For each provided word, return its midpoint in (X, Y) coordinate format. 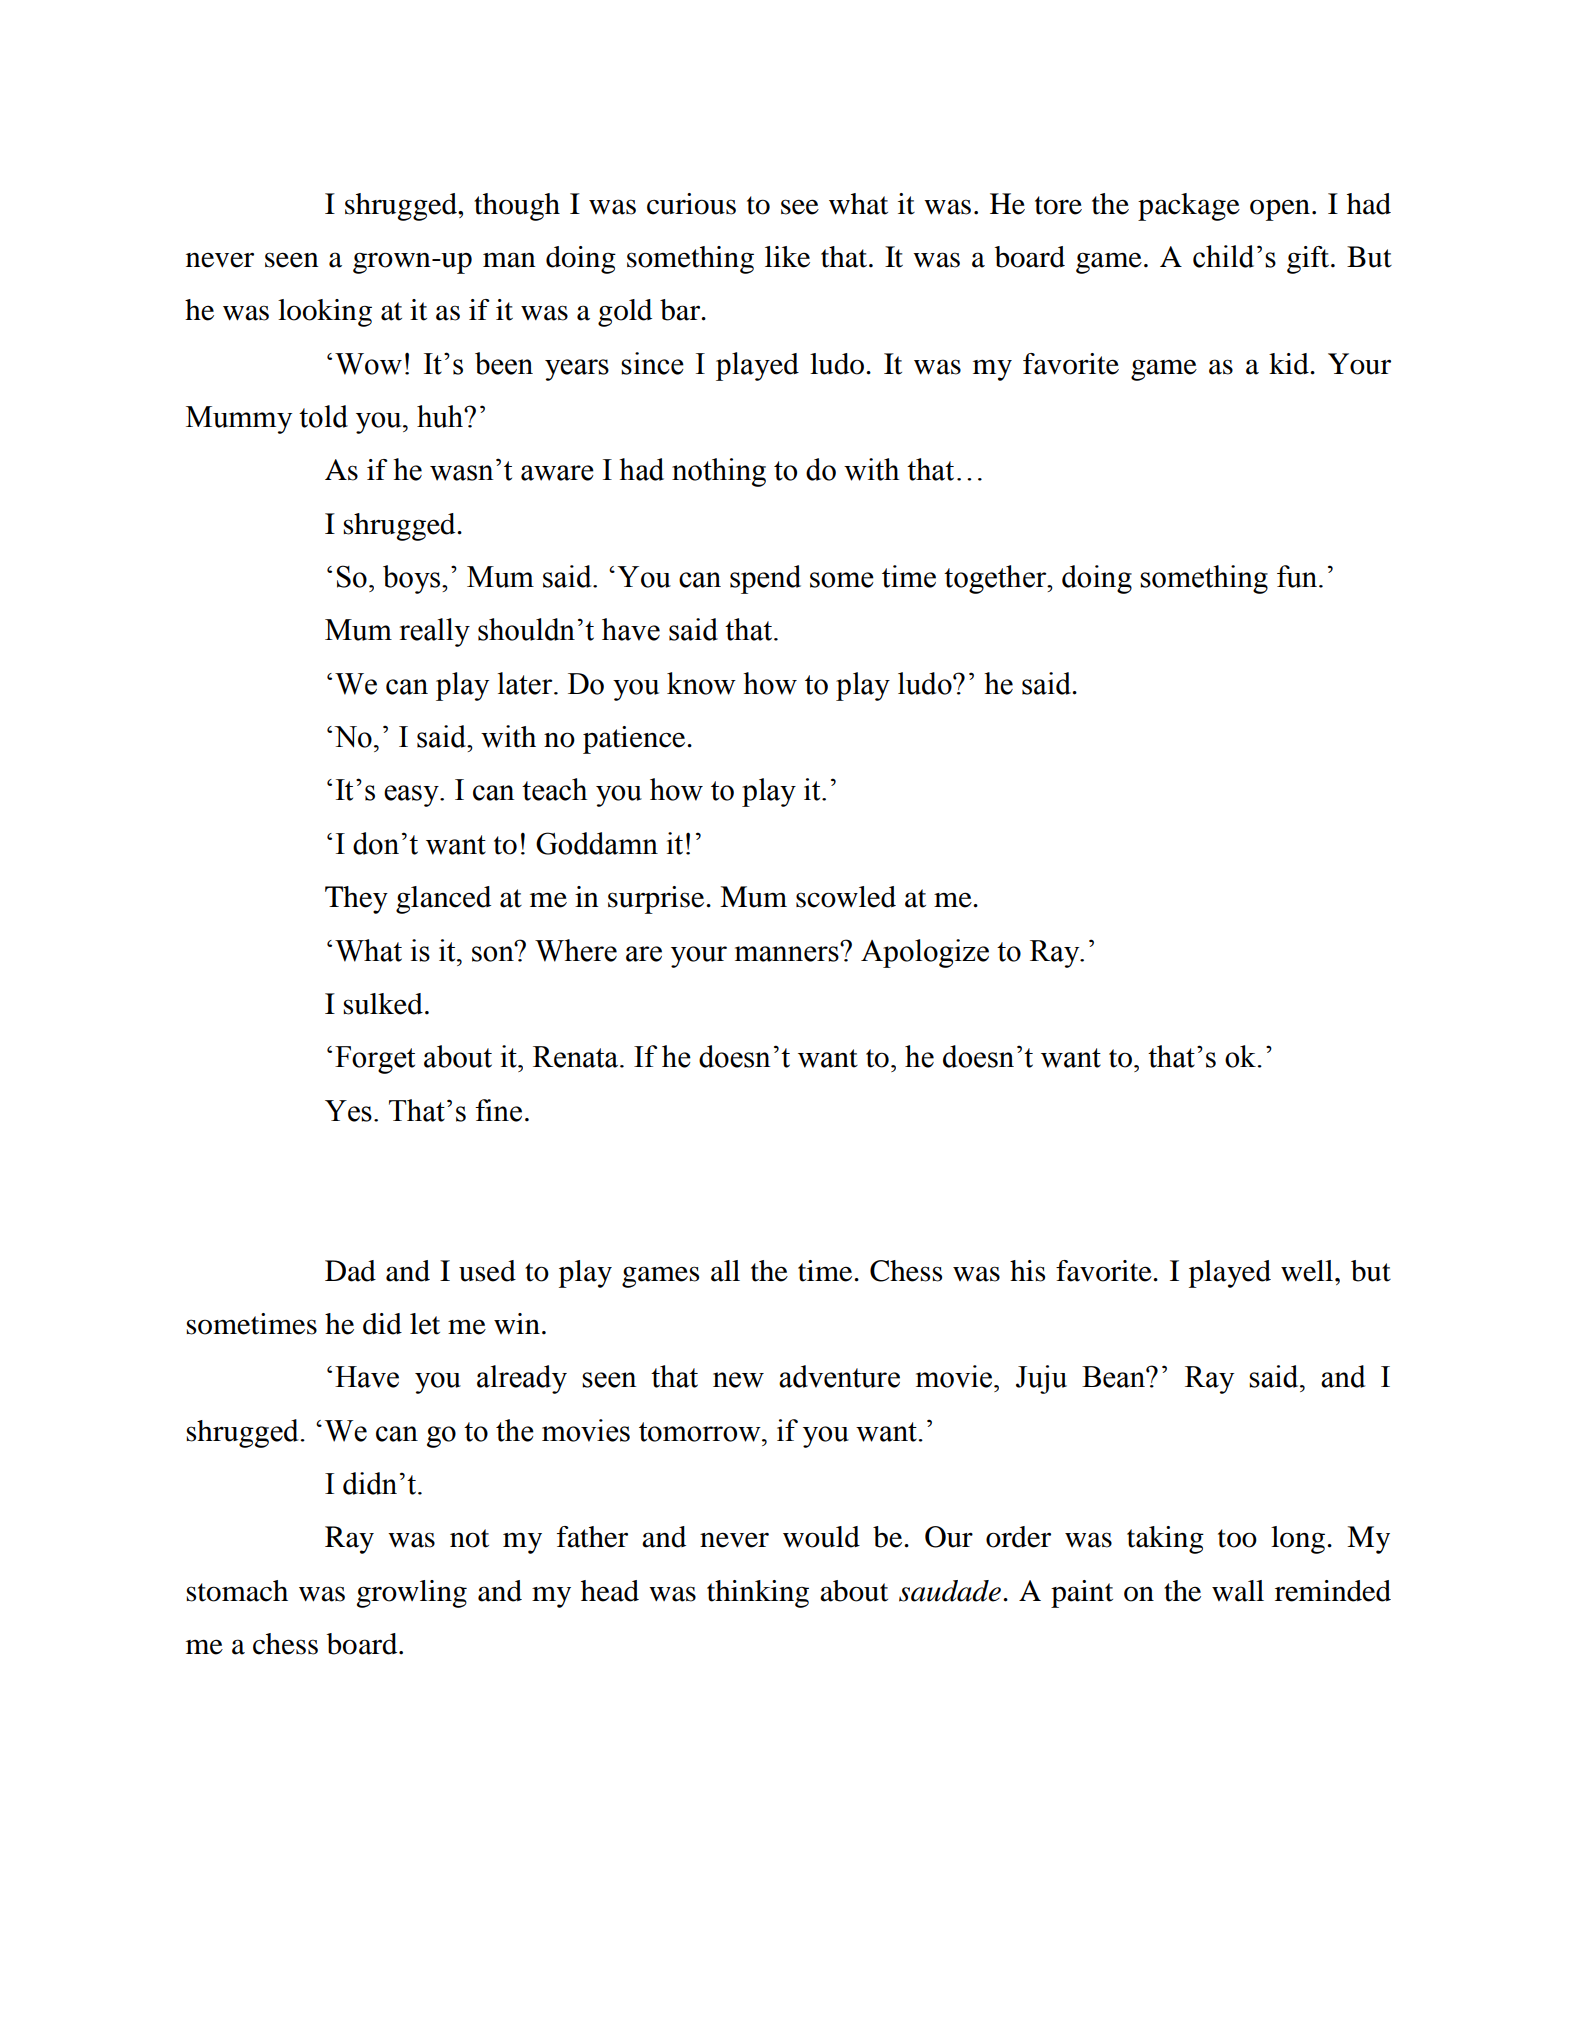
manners (788, 953)
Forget (375, 1060)
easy (412, 796)
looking (325, 313)
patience (635, 740)
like (787, 257)
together (996, 579)
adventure (839, 1376)
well (1308, 1271)
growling (411, 1594)
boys (413, 579)
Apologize (925, 953)
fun (1298, 576)
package (1189, 207)
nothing (719, 472)
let (425, 1324)
